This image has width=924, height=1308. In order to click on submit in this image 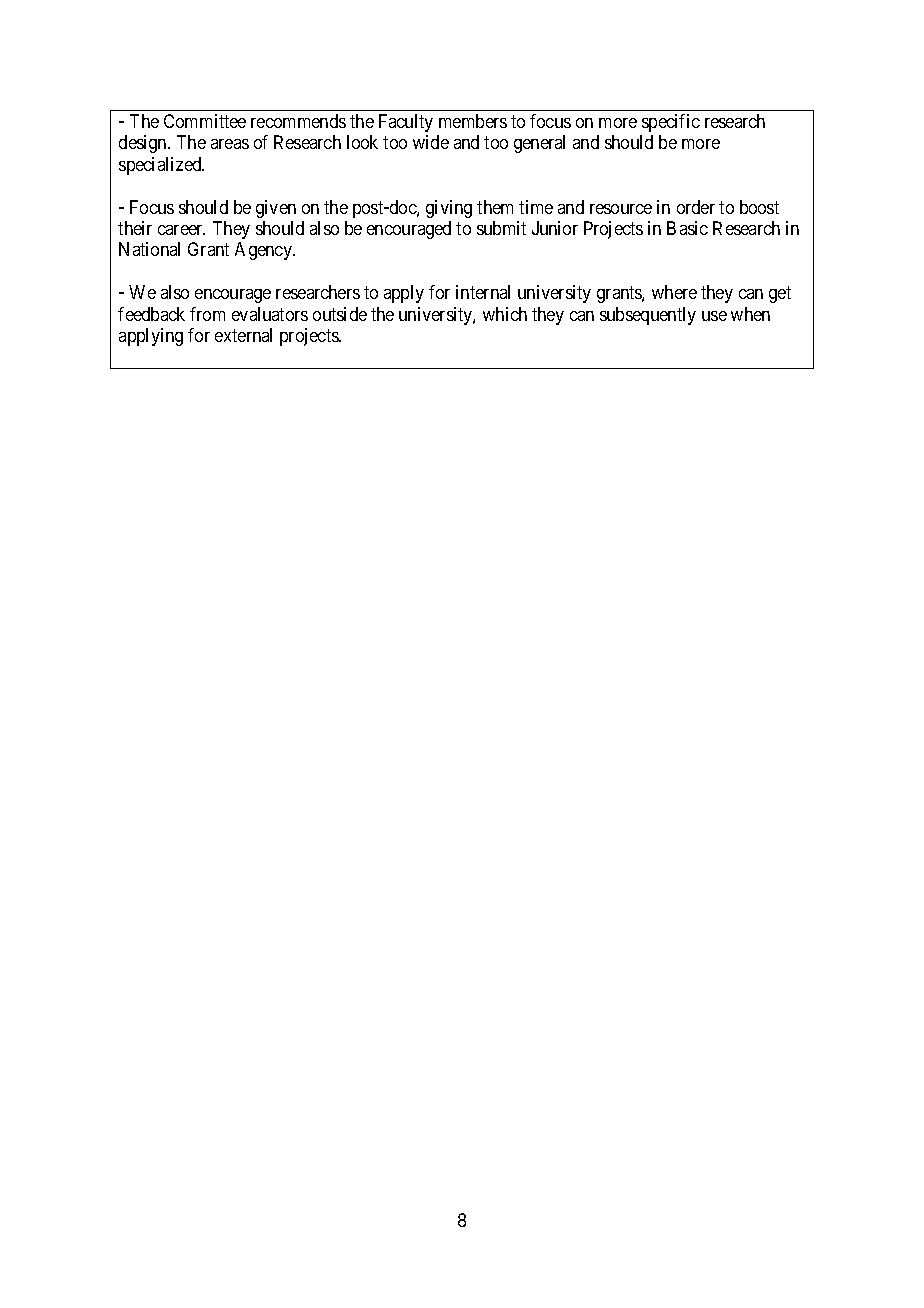, I will do `click(501, 228)`.
